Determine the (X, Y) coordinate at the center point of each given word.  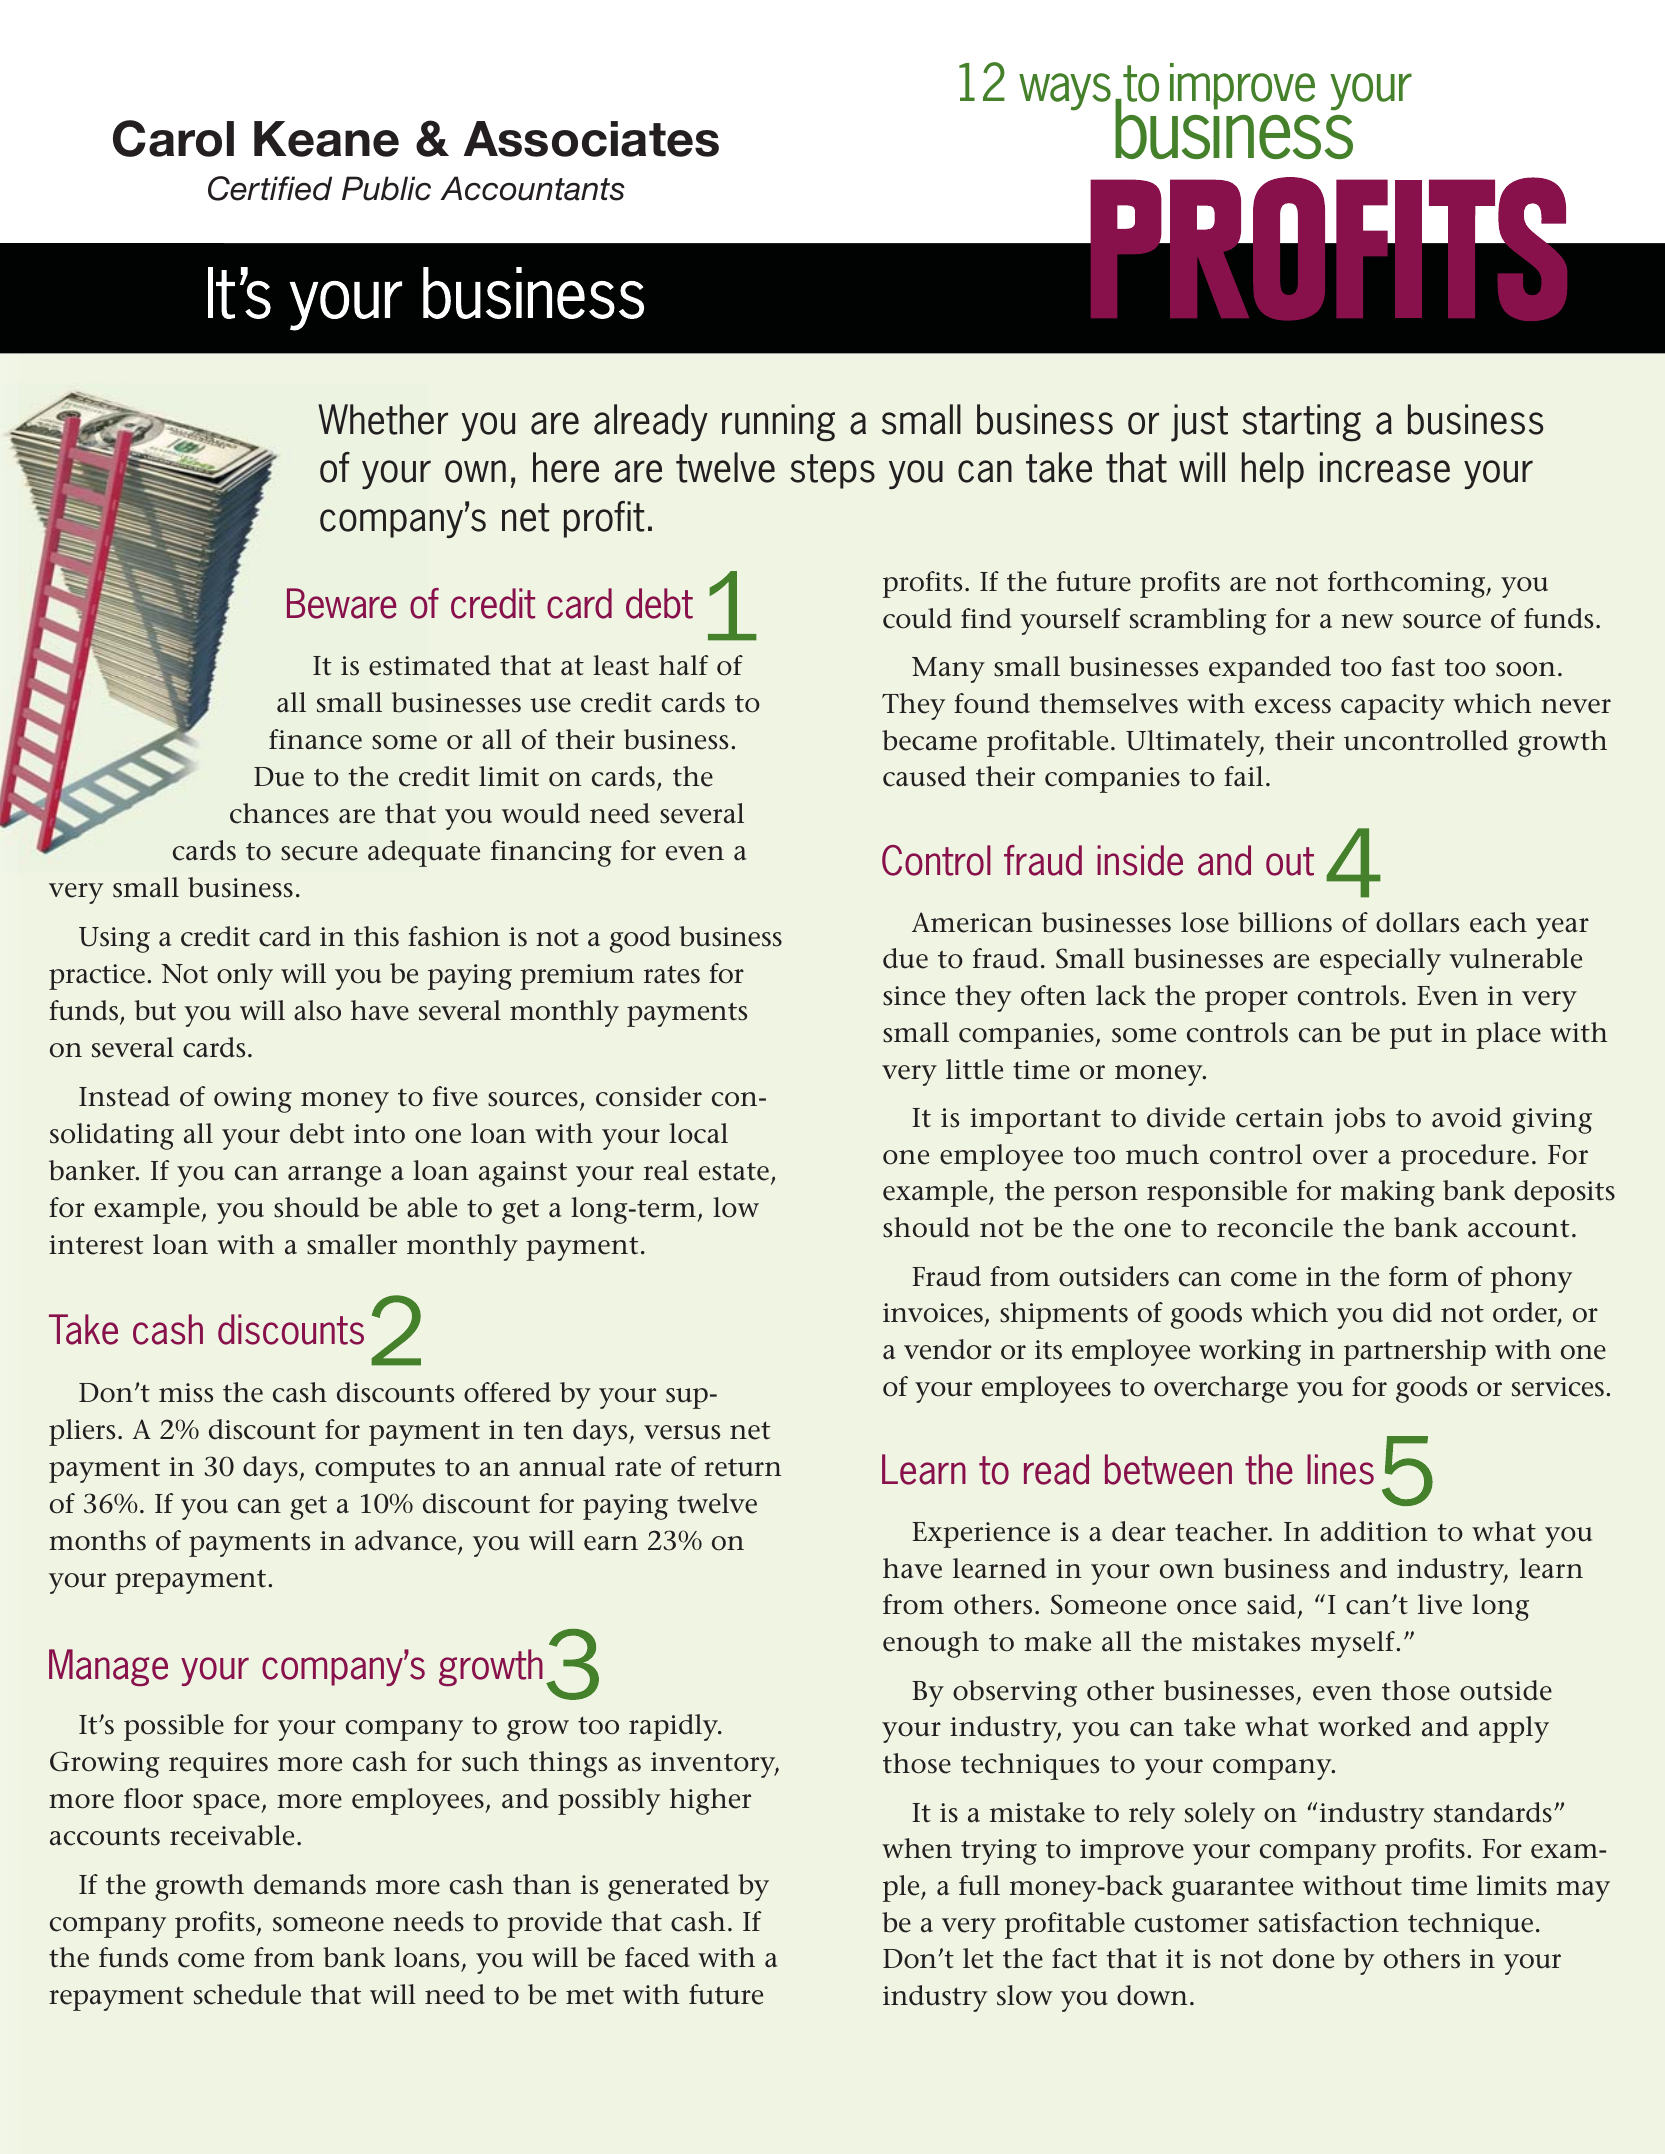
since (914, 996)
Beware (341, 603)
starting (1301, 423)
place (1508, 1035)
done (1303, 1958)
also (317, 1010)
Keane (326, 139)
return (743, 1467)
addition (1374, 1531)
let (978, 1958)
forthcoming (1408, 584)
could (917, 618)
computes (375, 1470)
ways (1065, 92)
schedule (247, 1994)
